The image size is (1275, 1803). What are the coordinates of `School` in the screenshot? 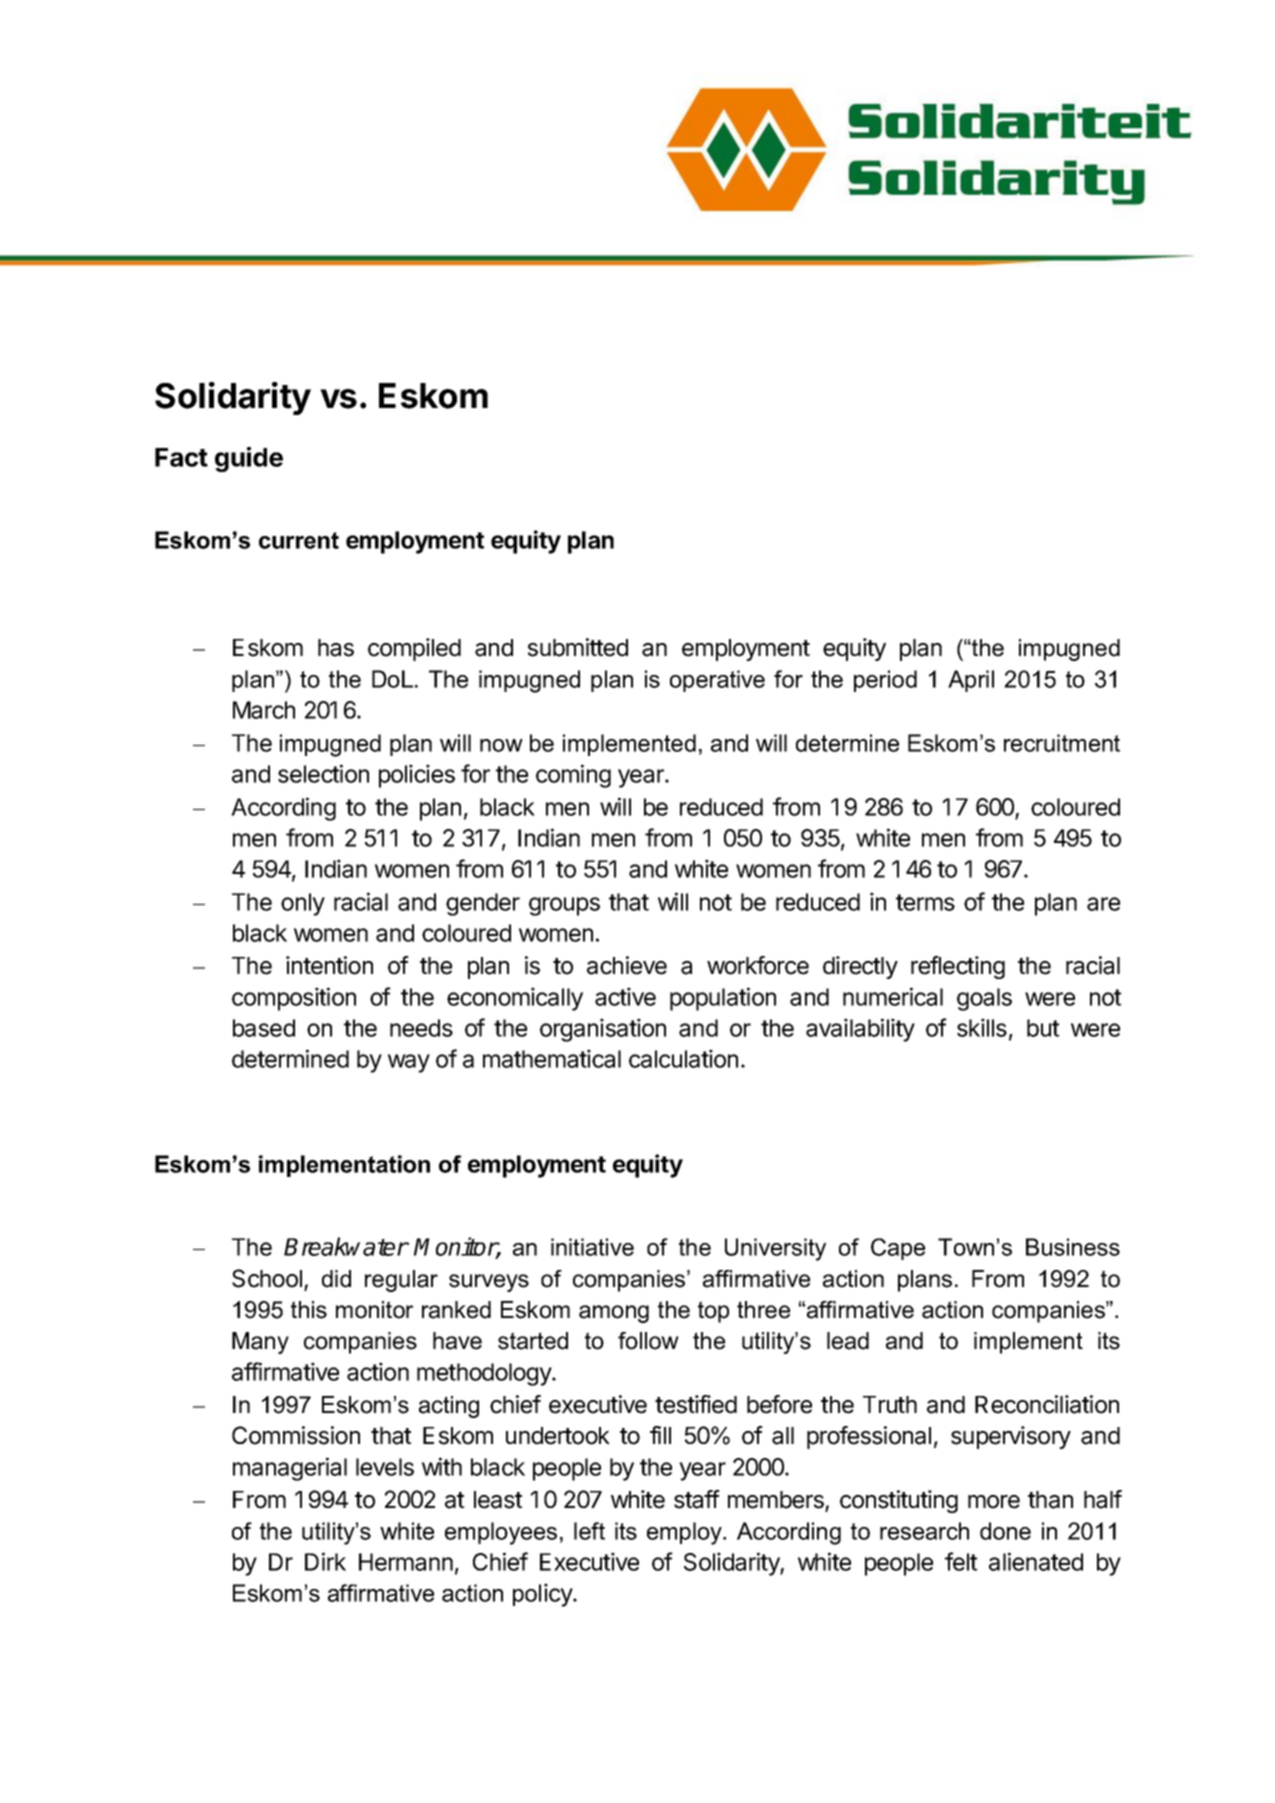 It's located at (267, 1278).
